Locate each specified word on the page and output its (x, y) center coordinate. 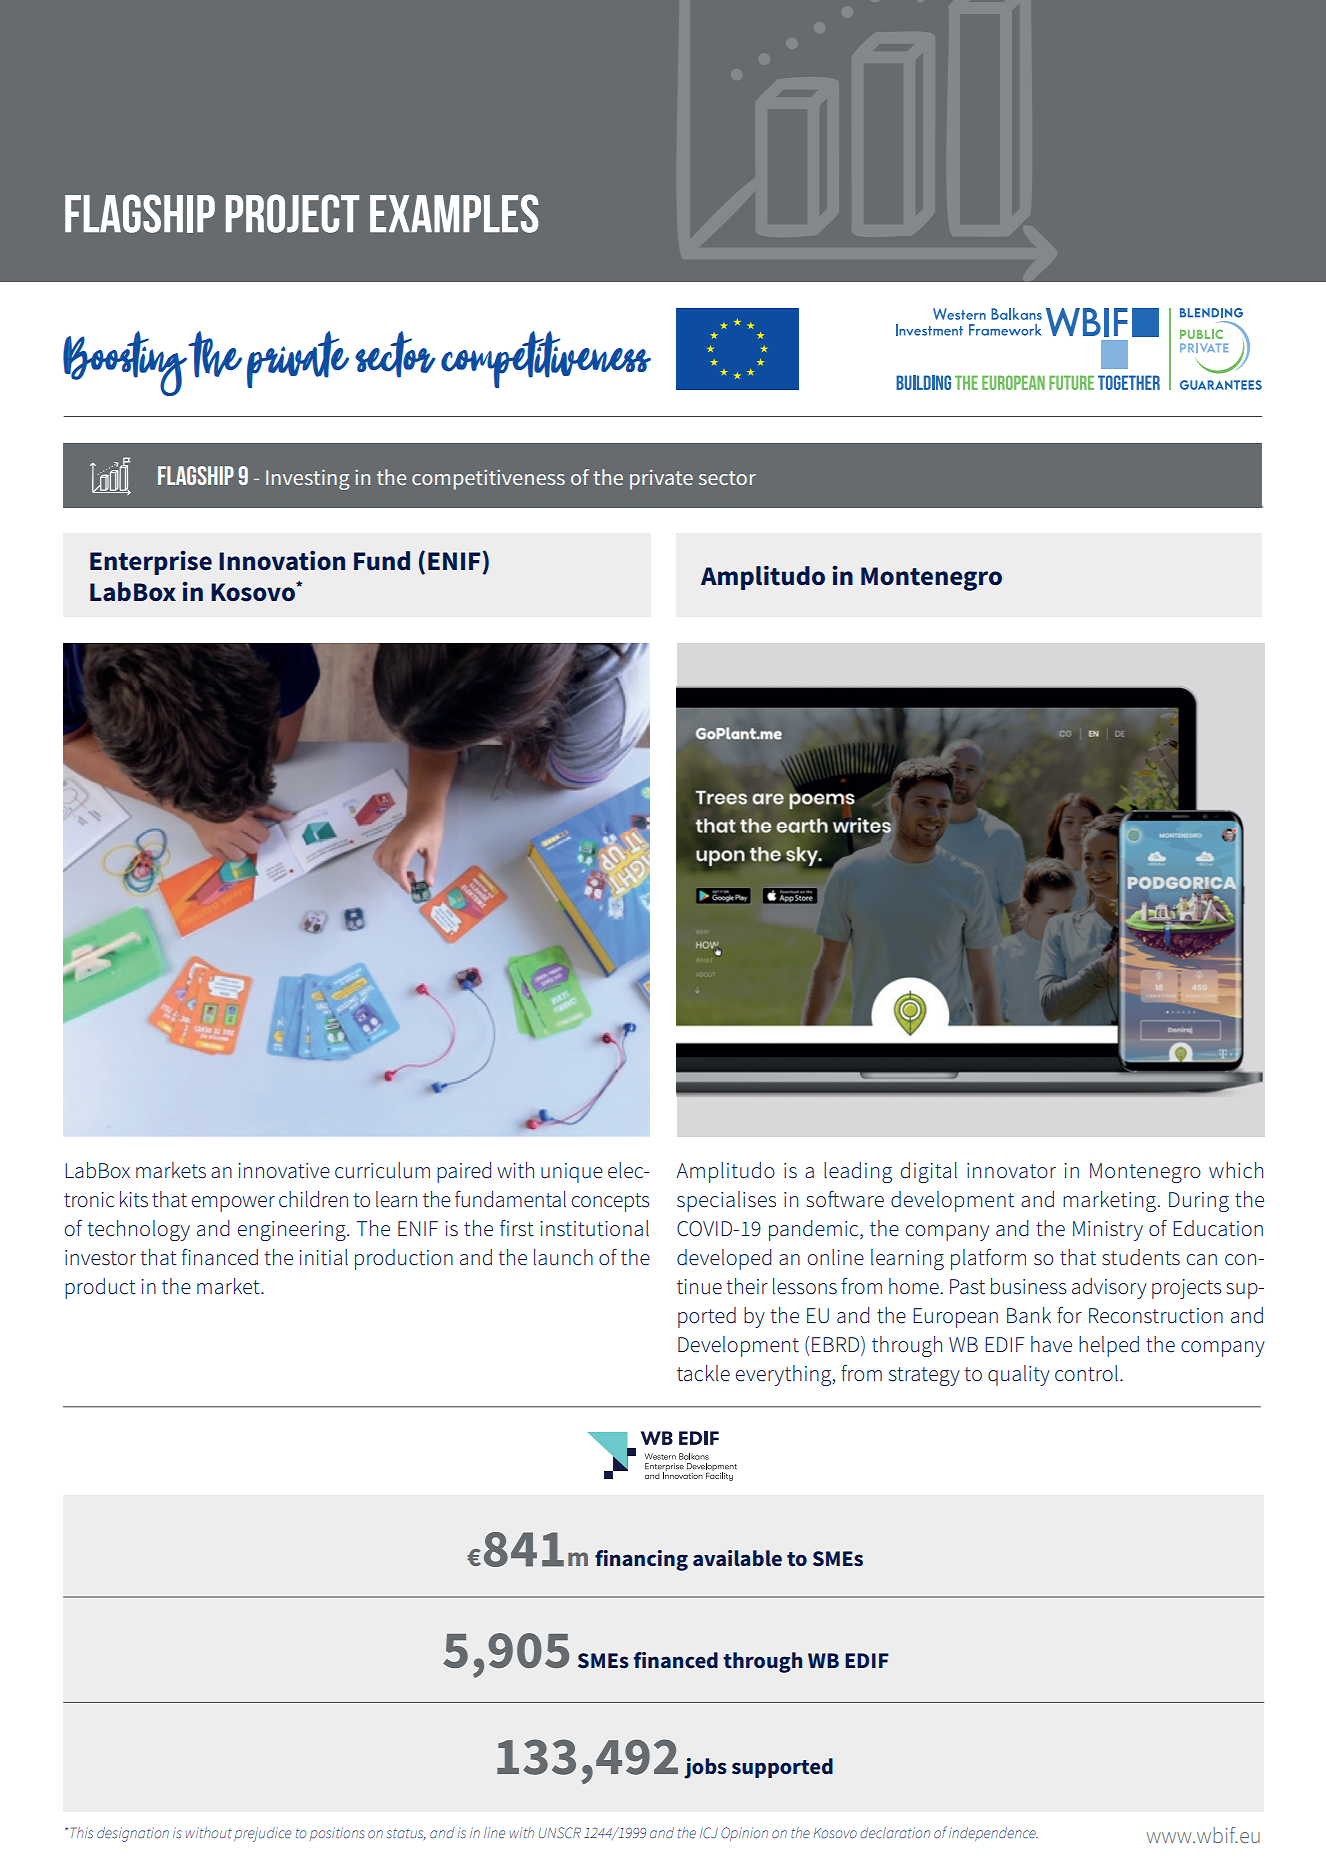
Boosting (125, 363)
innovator (1011, 1171)
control (1086, 1373)
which (1236, 1170)
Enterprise (151, 563)
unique (572, 1173)
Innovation (282, 560)
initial (323, 1257)
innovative (284, 1171)
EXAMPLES (454, 213)
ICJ (709, 1833)
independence (993, 1834)
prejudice (262, 1834)
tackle (703, 1373)
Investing (307, 479)
